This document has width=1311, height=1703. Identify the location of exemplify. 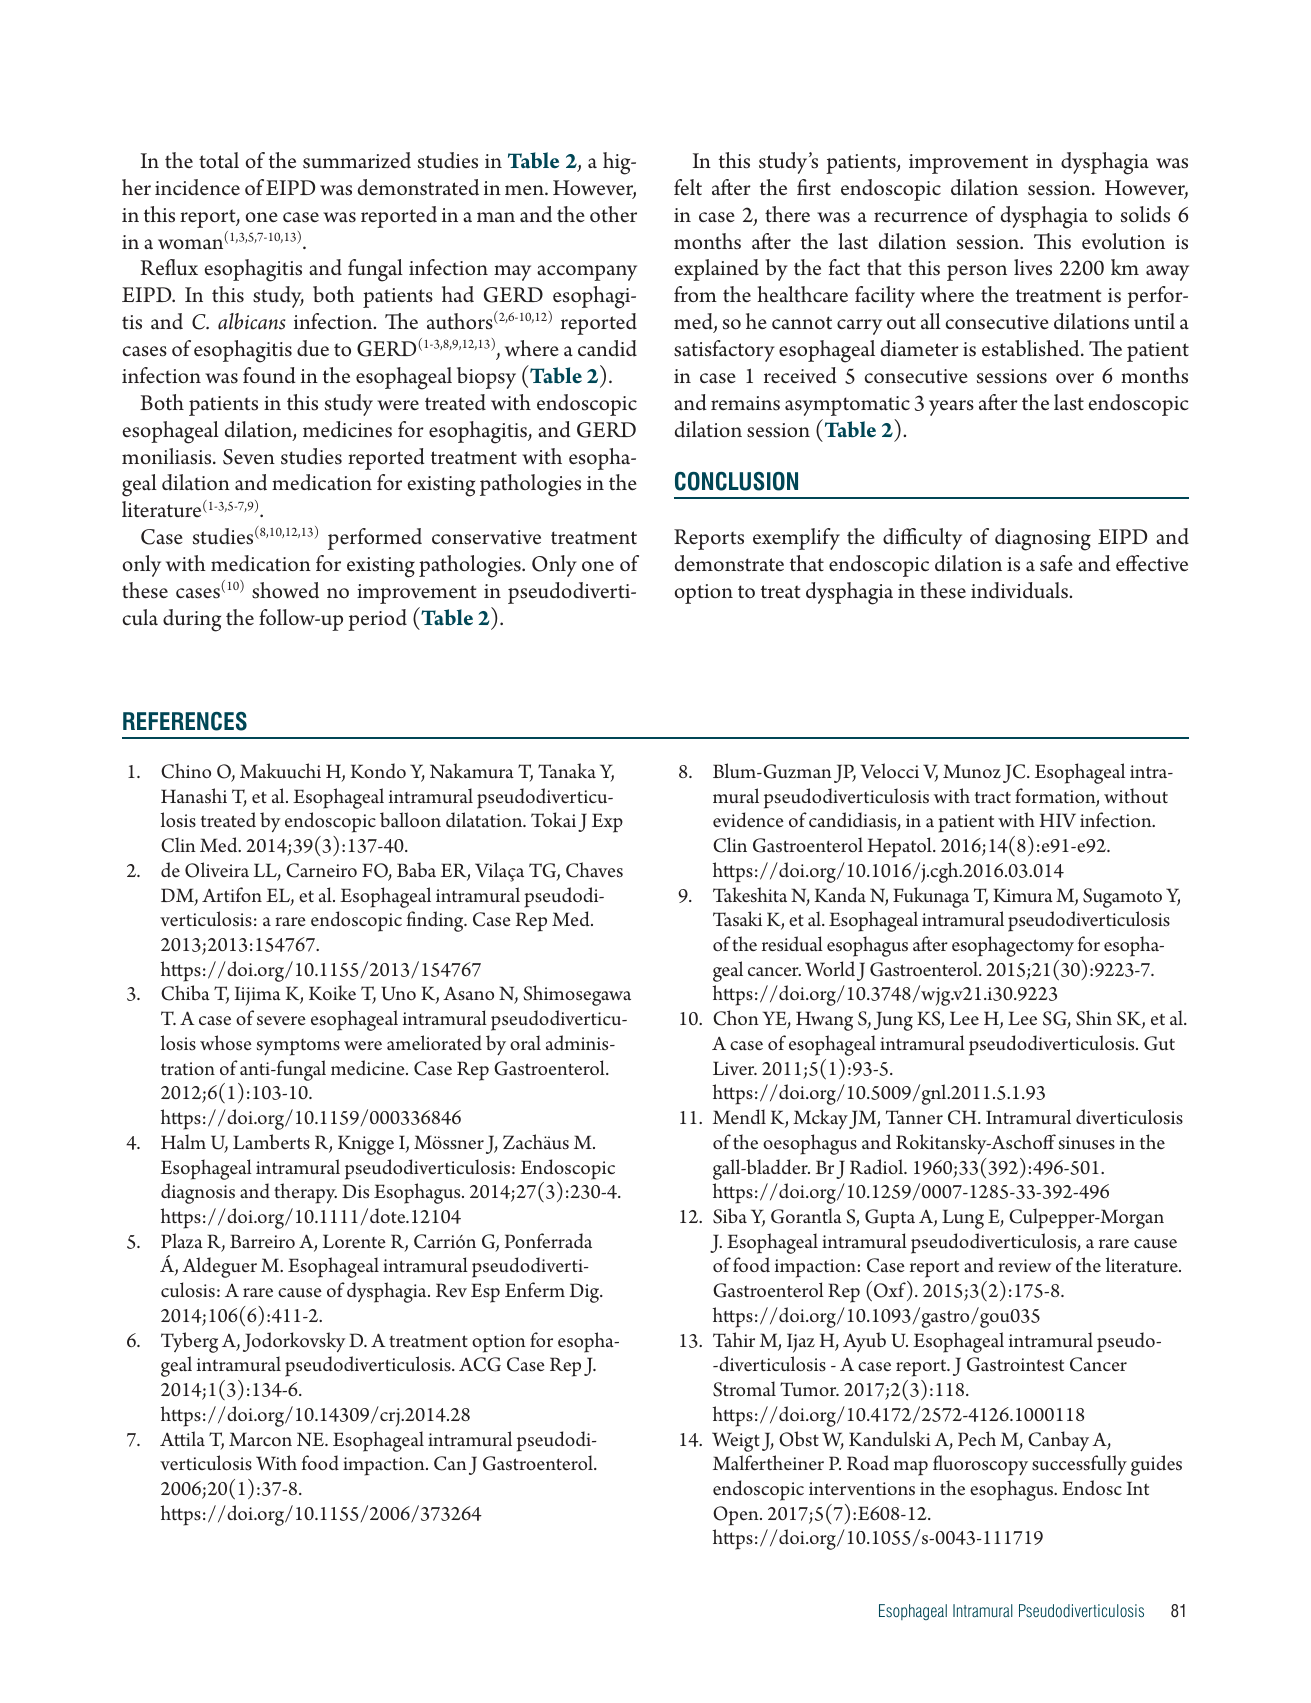
(796, 539).
